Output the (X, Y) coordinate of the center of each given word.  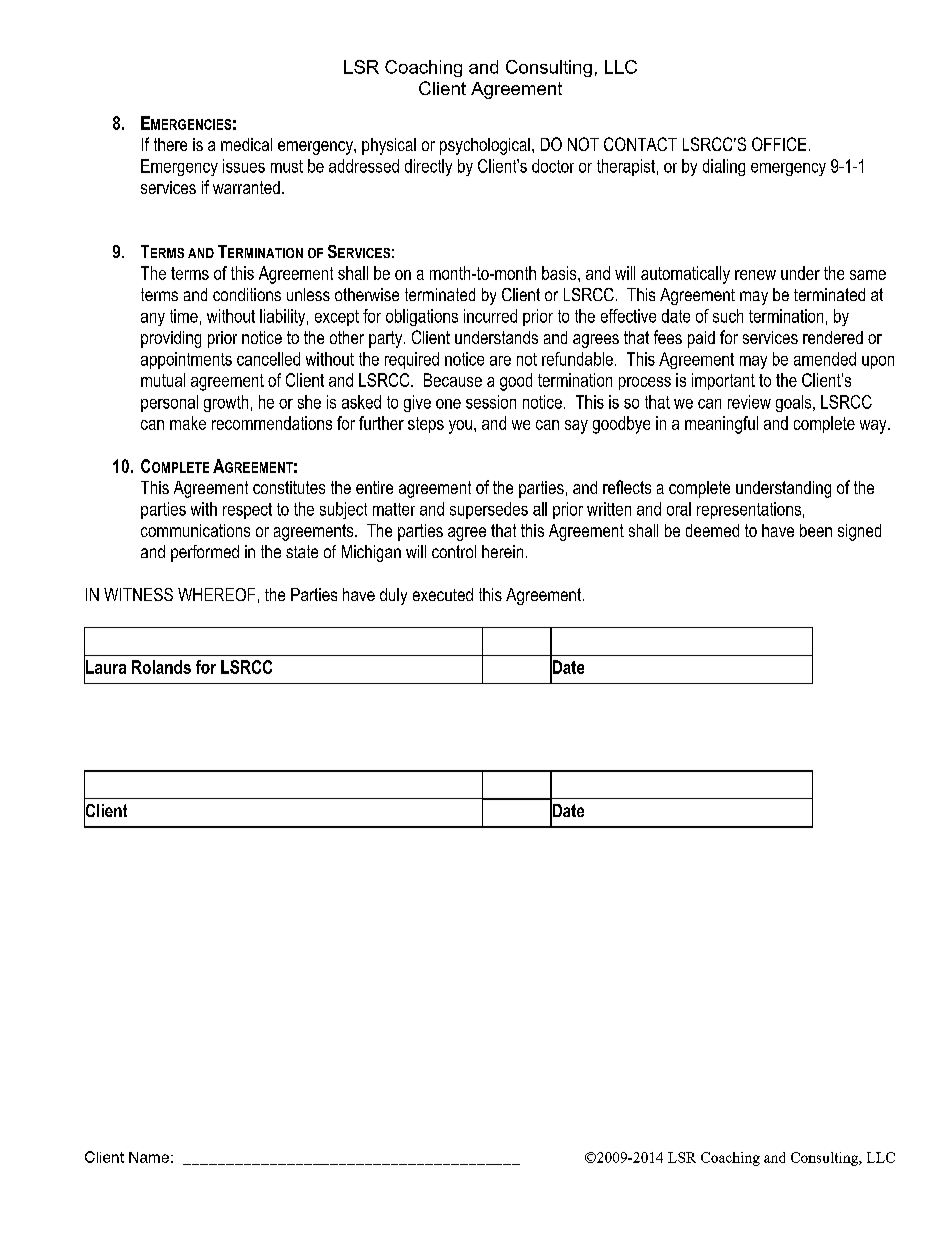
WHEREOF (216, 594)
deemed (712, 530)
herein (502, 551)
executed (443, 594)
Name (149, 1157)
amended (825, 359)
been (816, 530)
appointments (186, 360)
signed (859, 532)
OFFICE (779, 144)
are (500, 361)
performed (205, 553)
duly (393, 596)
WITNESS (138, 594)
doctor (553, 166)
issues (244, 166)
